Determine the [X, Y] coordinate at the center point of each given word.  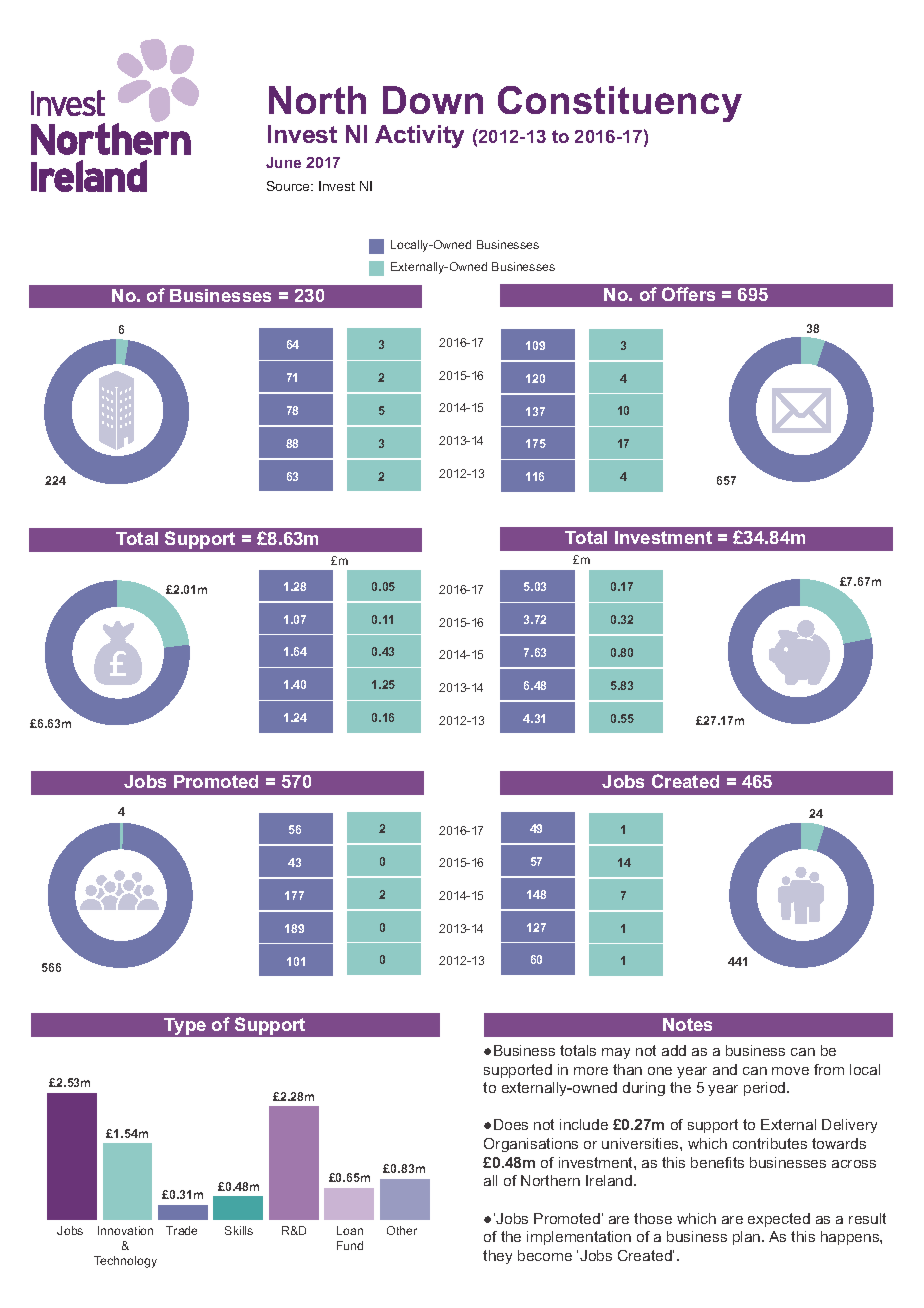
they [497, 1257]
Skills [239, 1230]
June [283, 162]
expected [779, 1220]
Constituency [620, 104]
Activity [419, 136]
